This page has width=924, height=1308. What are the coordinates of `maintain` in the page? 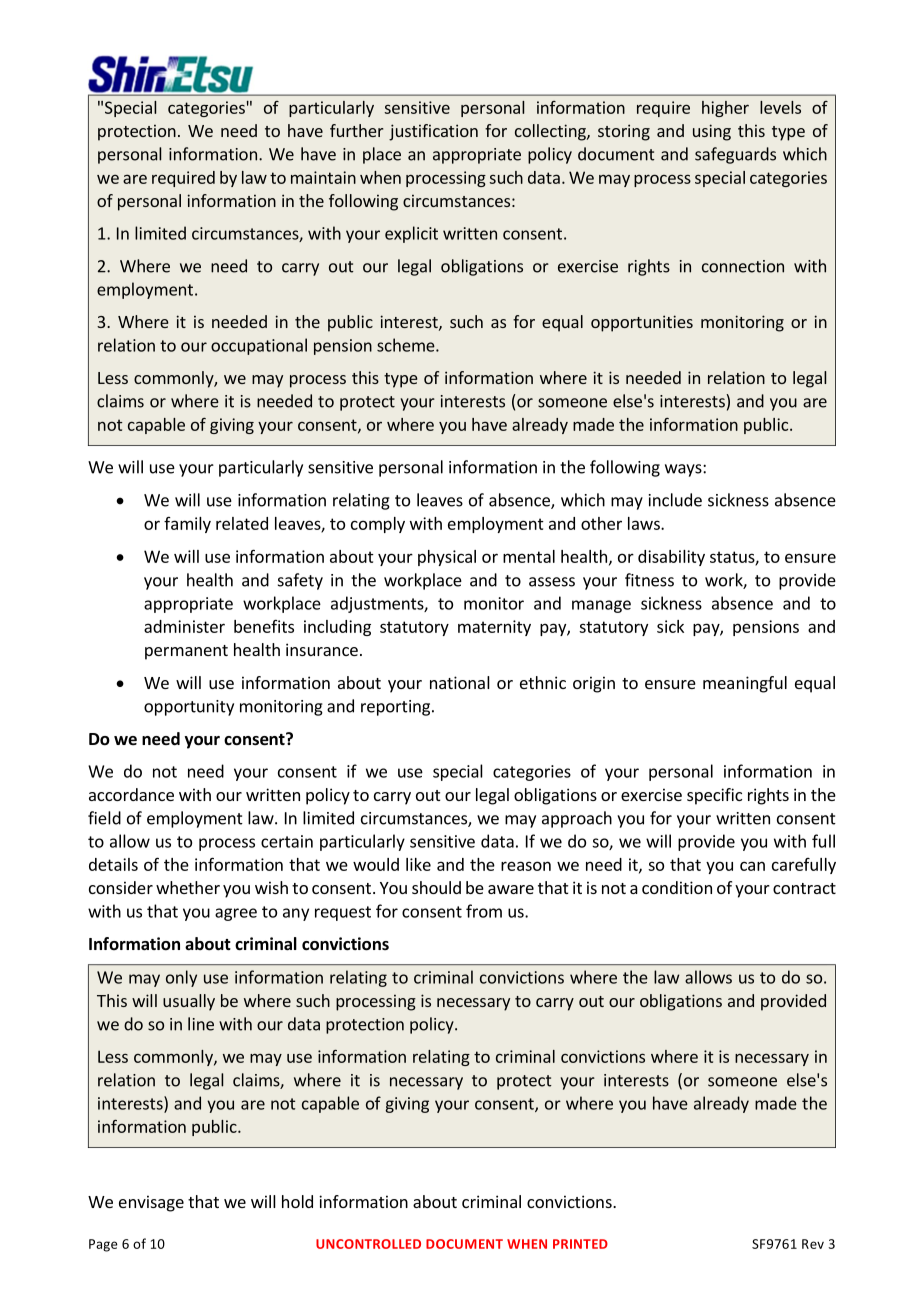 It's located at (323, 177).
